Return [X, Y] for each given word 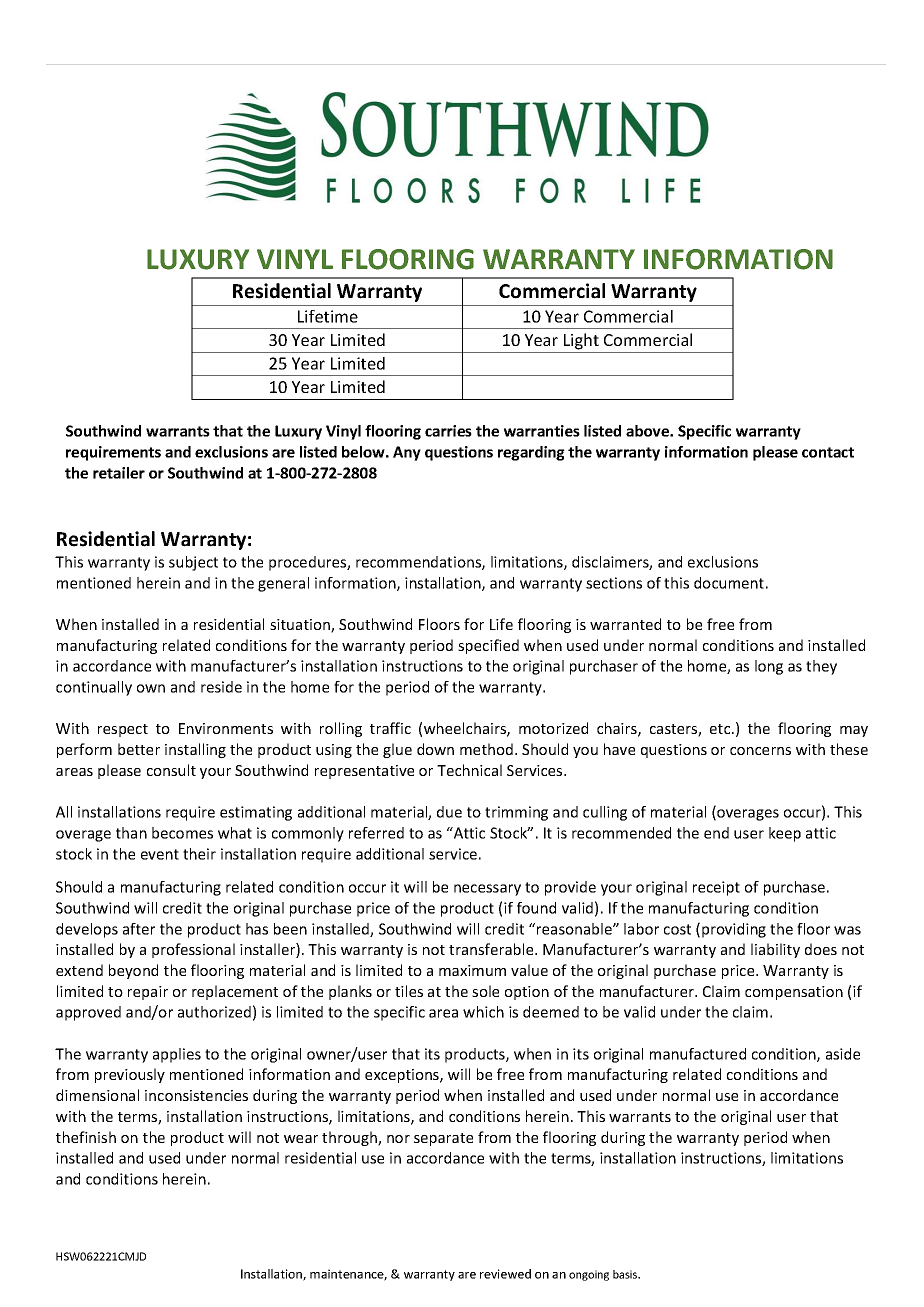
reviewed [505, 1274]
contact [828, 452]
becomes [182, 833]
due [449, 812]
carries [448, 431]
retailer [119, 473]
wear [301, 1139]
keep [785, 834]
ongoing [589, 1275]
